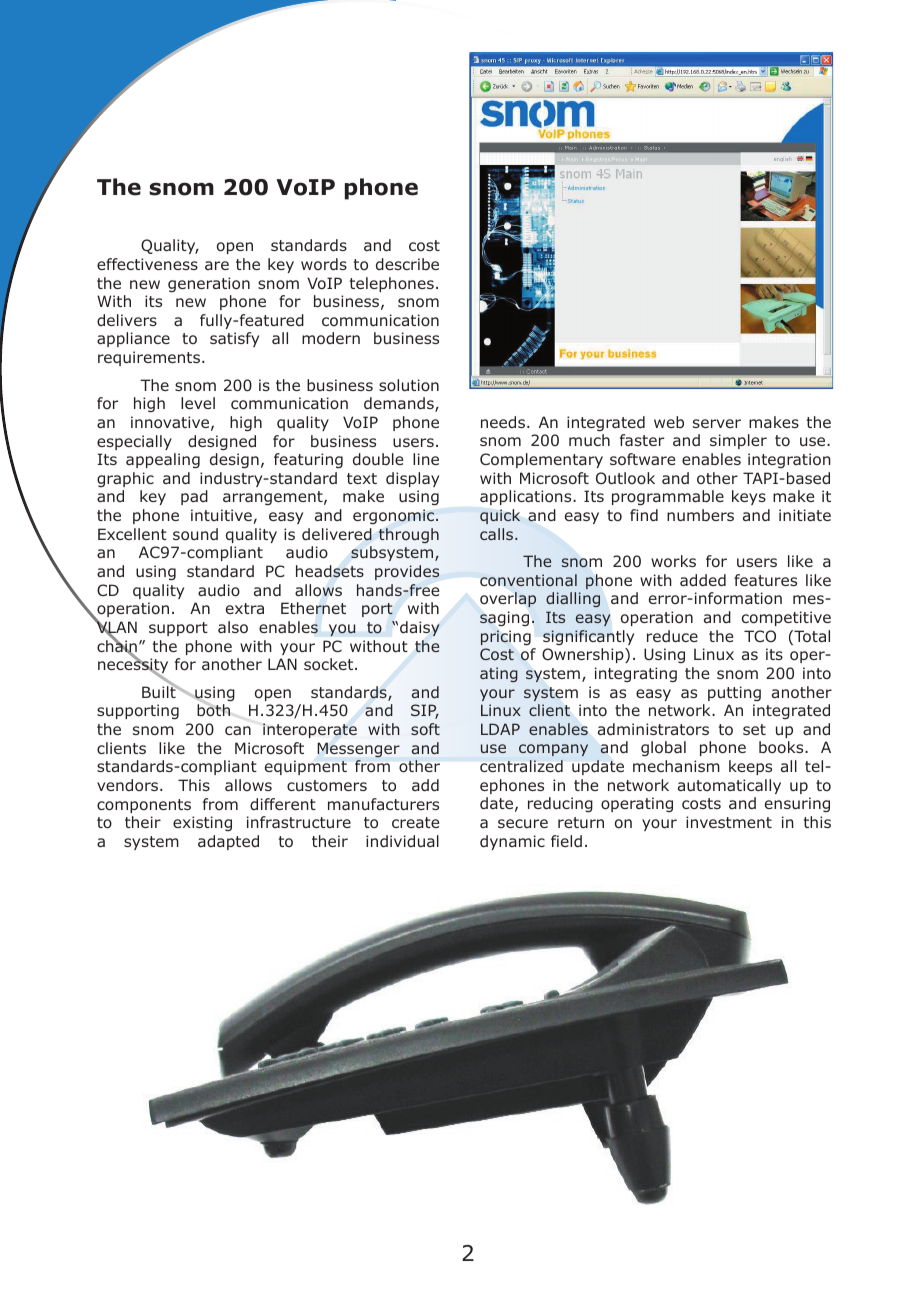 This screenshot has width=924, height=1308. I want to click on SIP, so click(425, 711).
